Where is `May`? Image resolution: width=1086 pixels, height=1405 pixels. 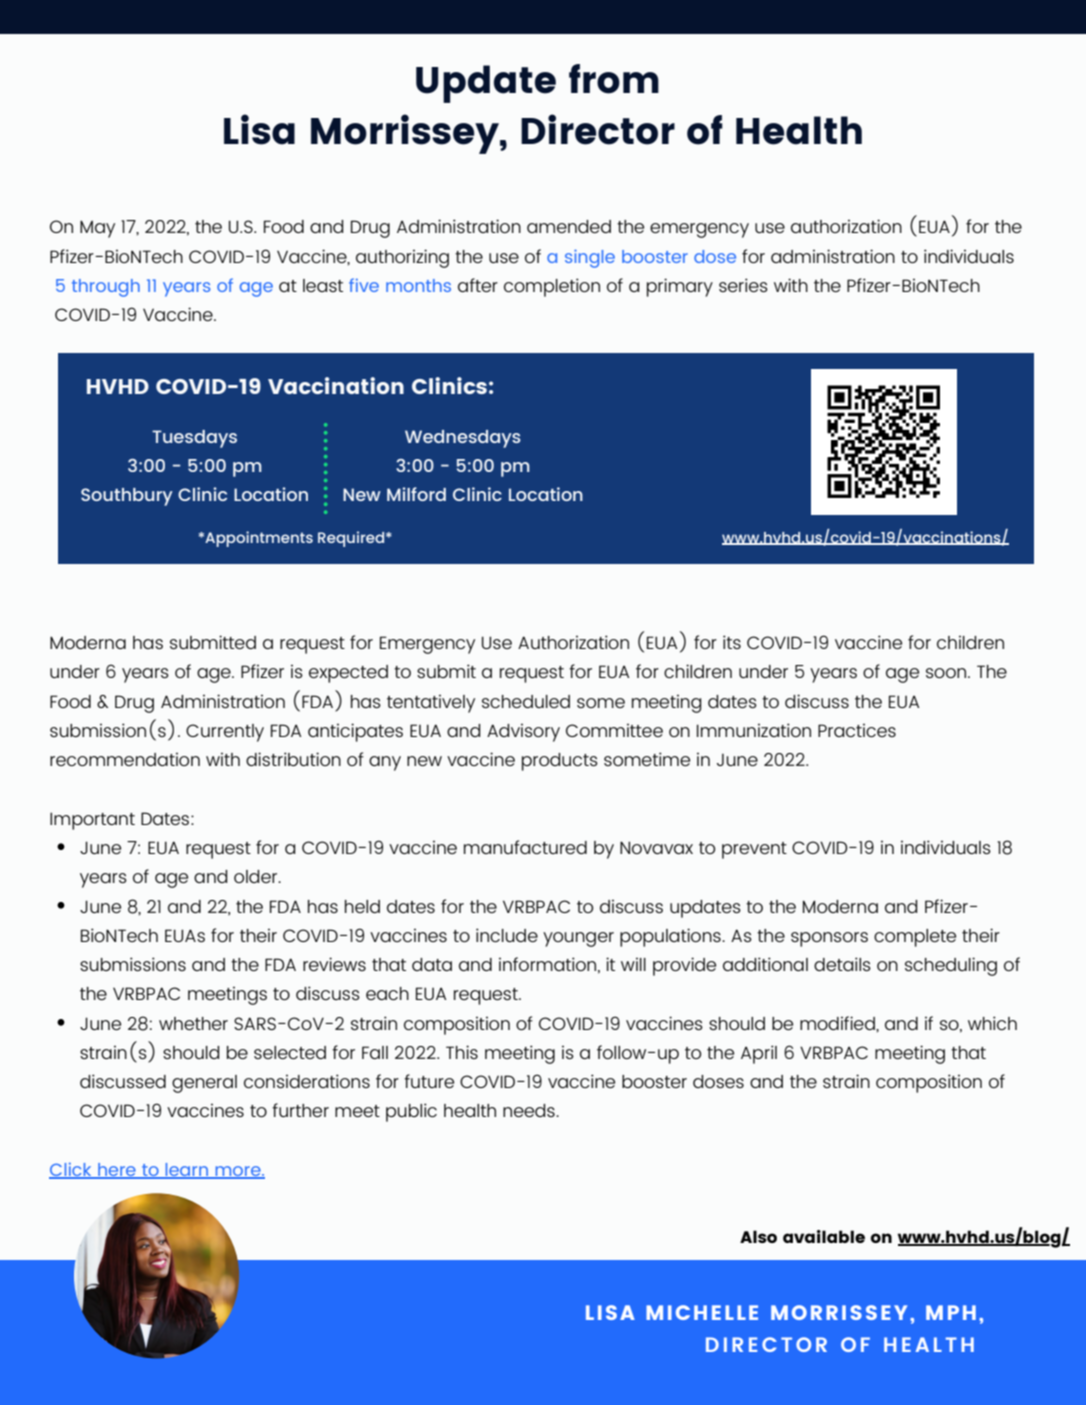
May is located at coordinates (97, 229).
